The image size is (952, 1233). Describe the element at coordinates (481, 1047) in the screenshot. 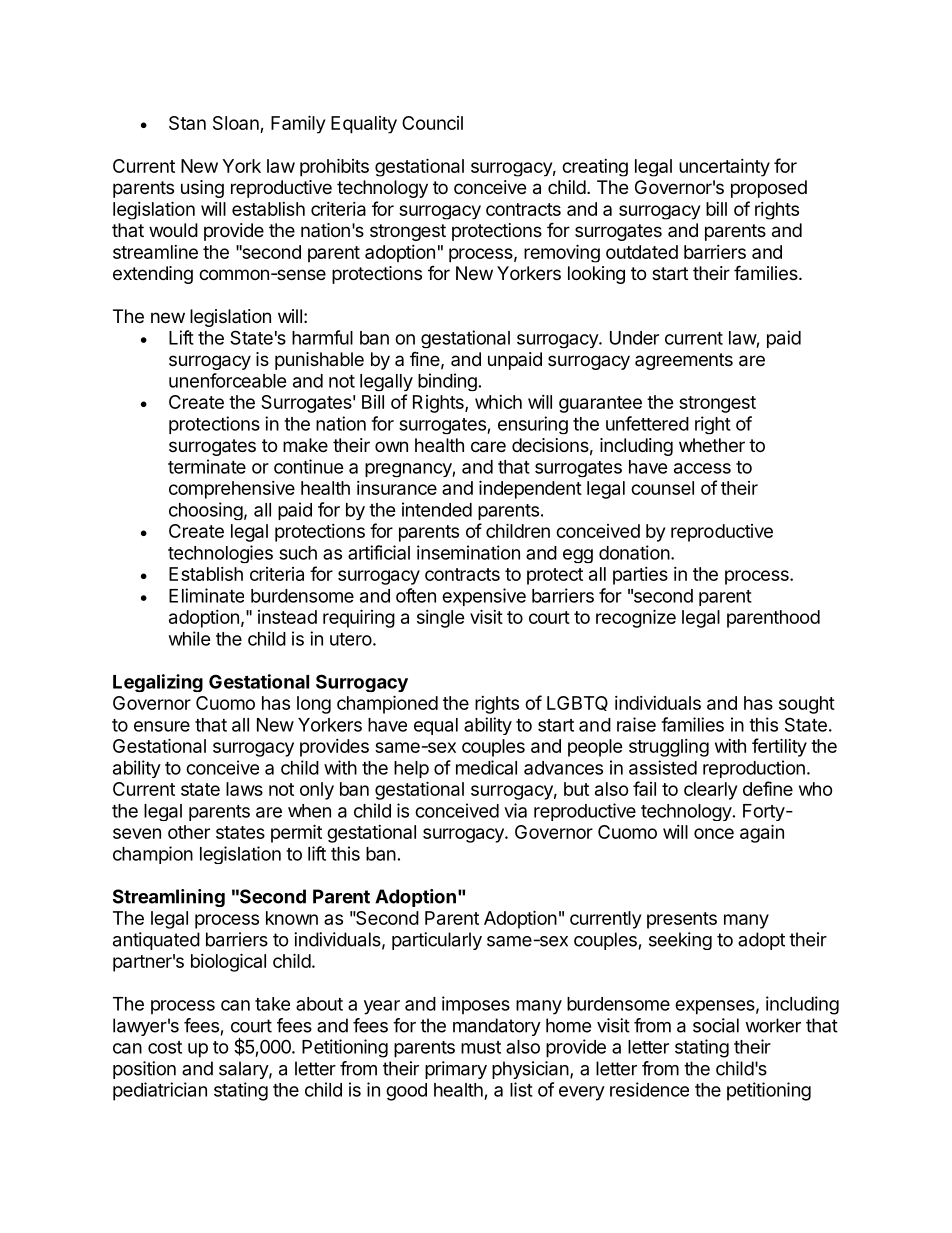

I see `must` at that location.
